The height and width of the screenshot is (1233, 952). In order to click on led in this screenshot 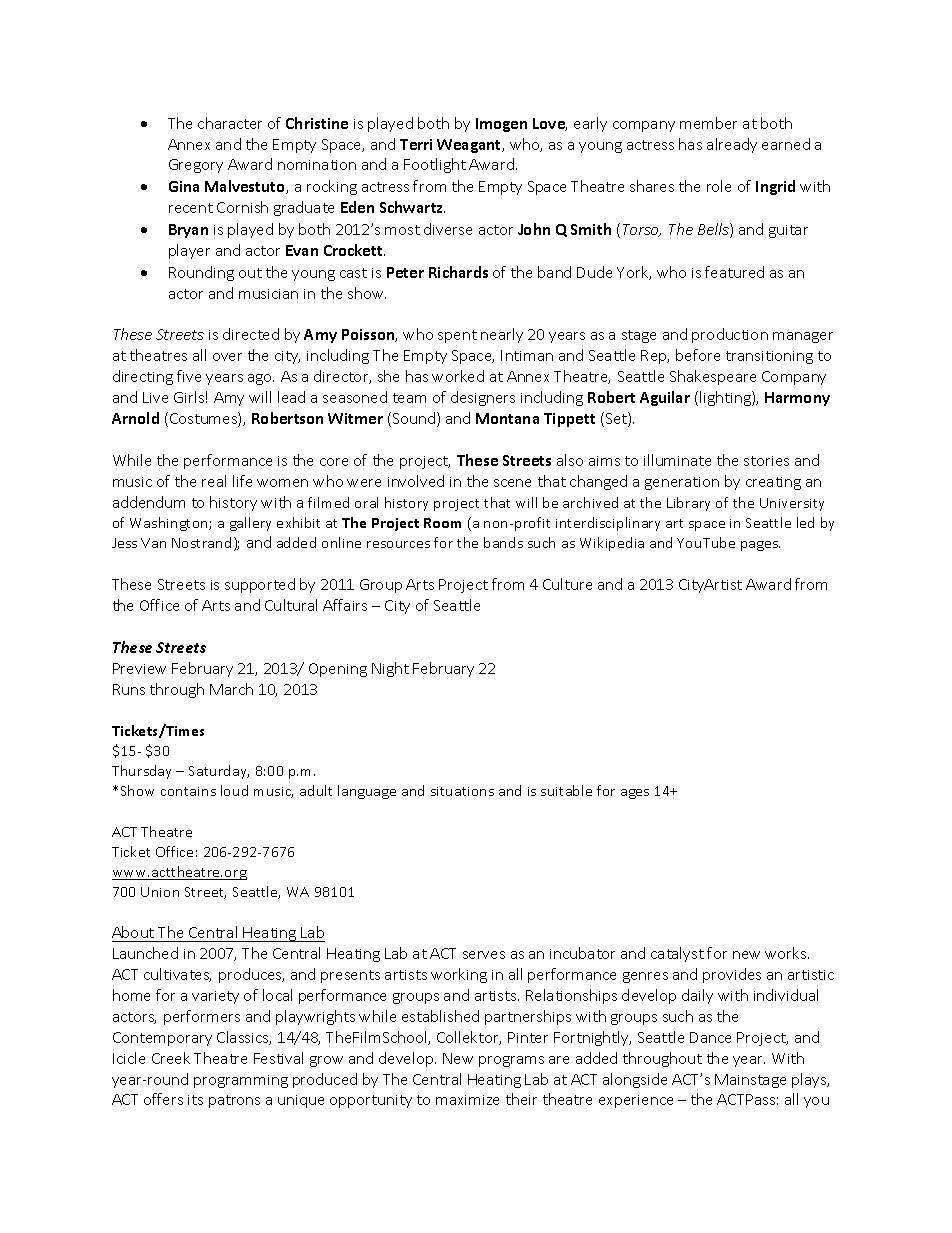, I will do `click(805, 522)`.
